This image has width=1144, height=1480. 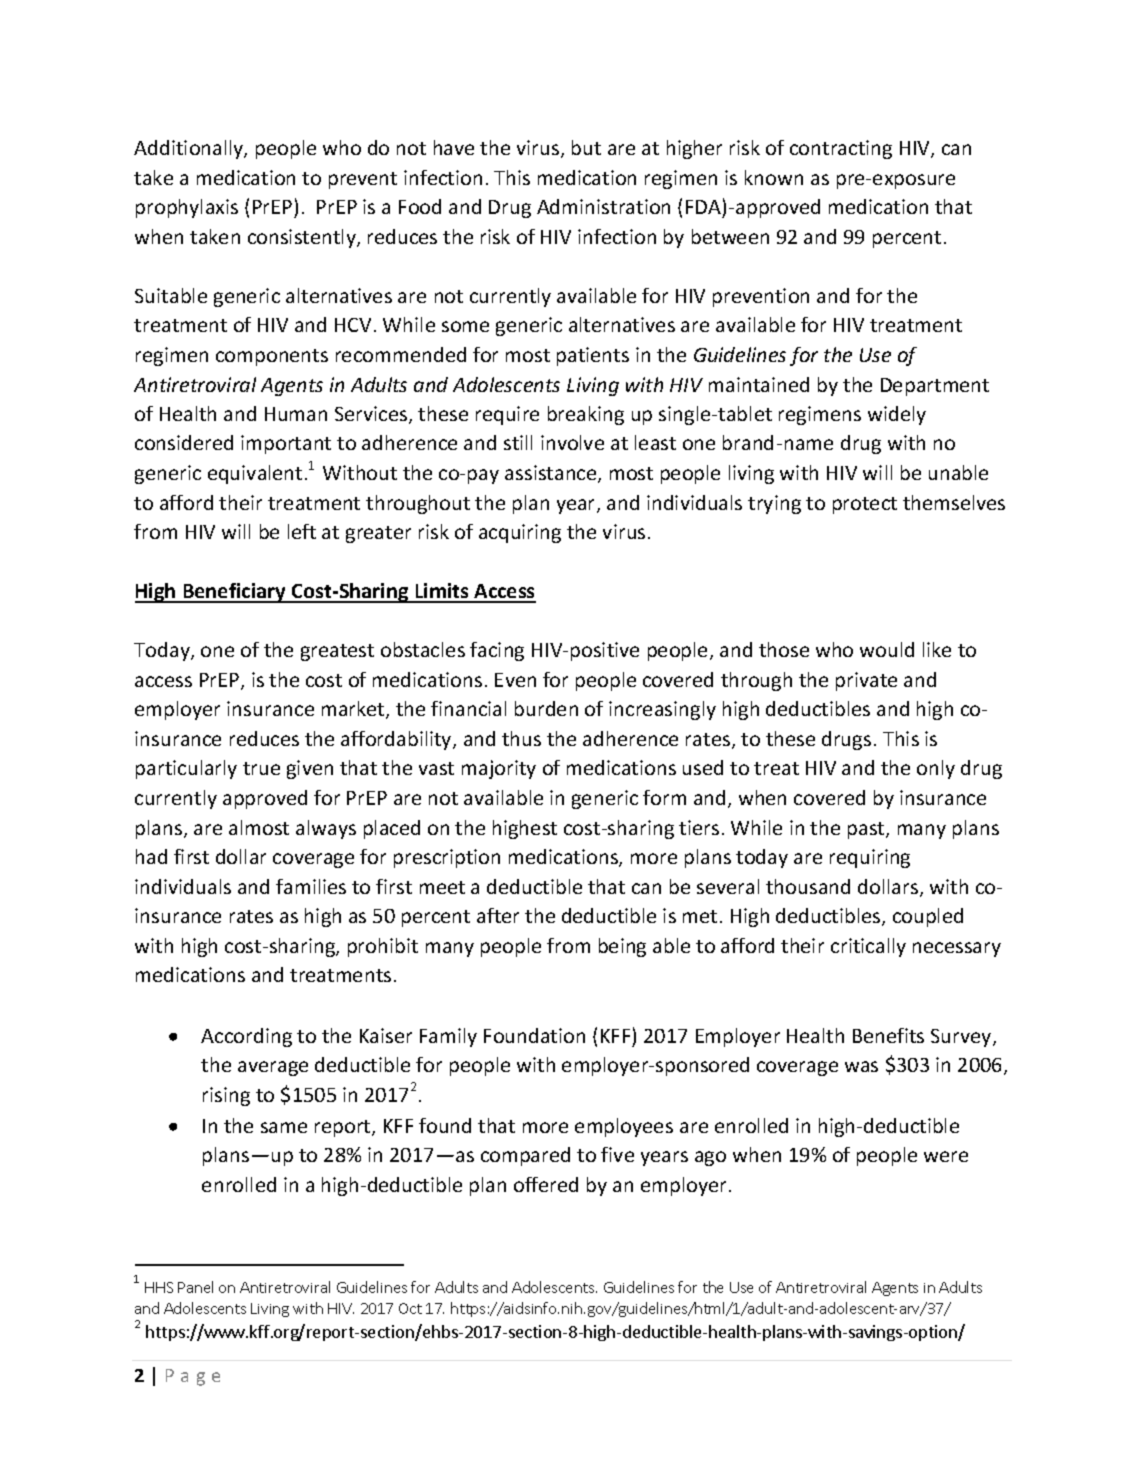 I want to click on widely, so click(x=897, y=415).
